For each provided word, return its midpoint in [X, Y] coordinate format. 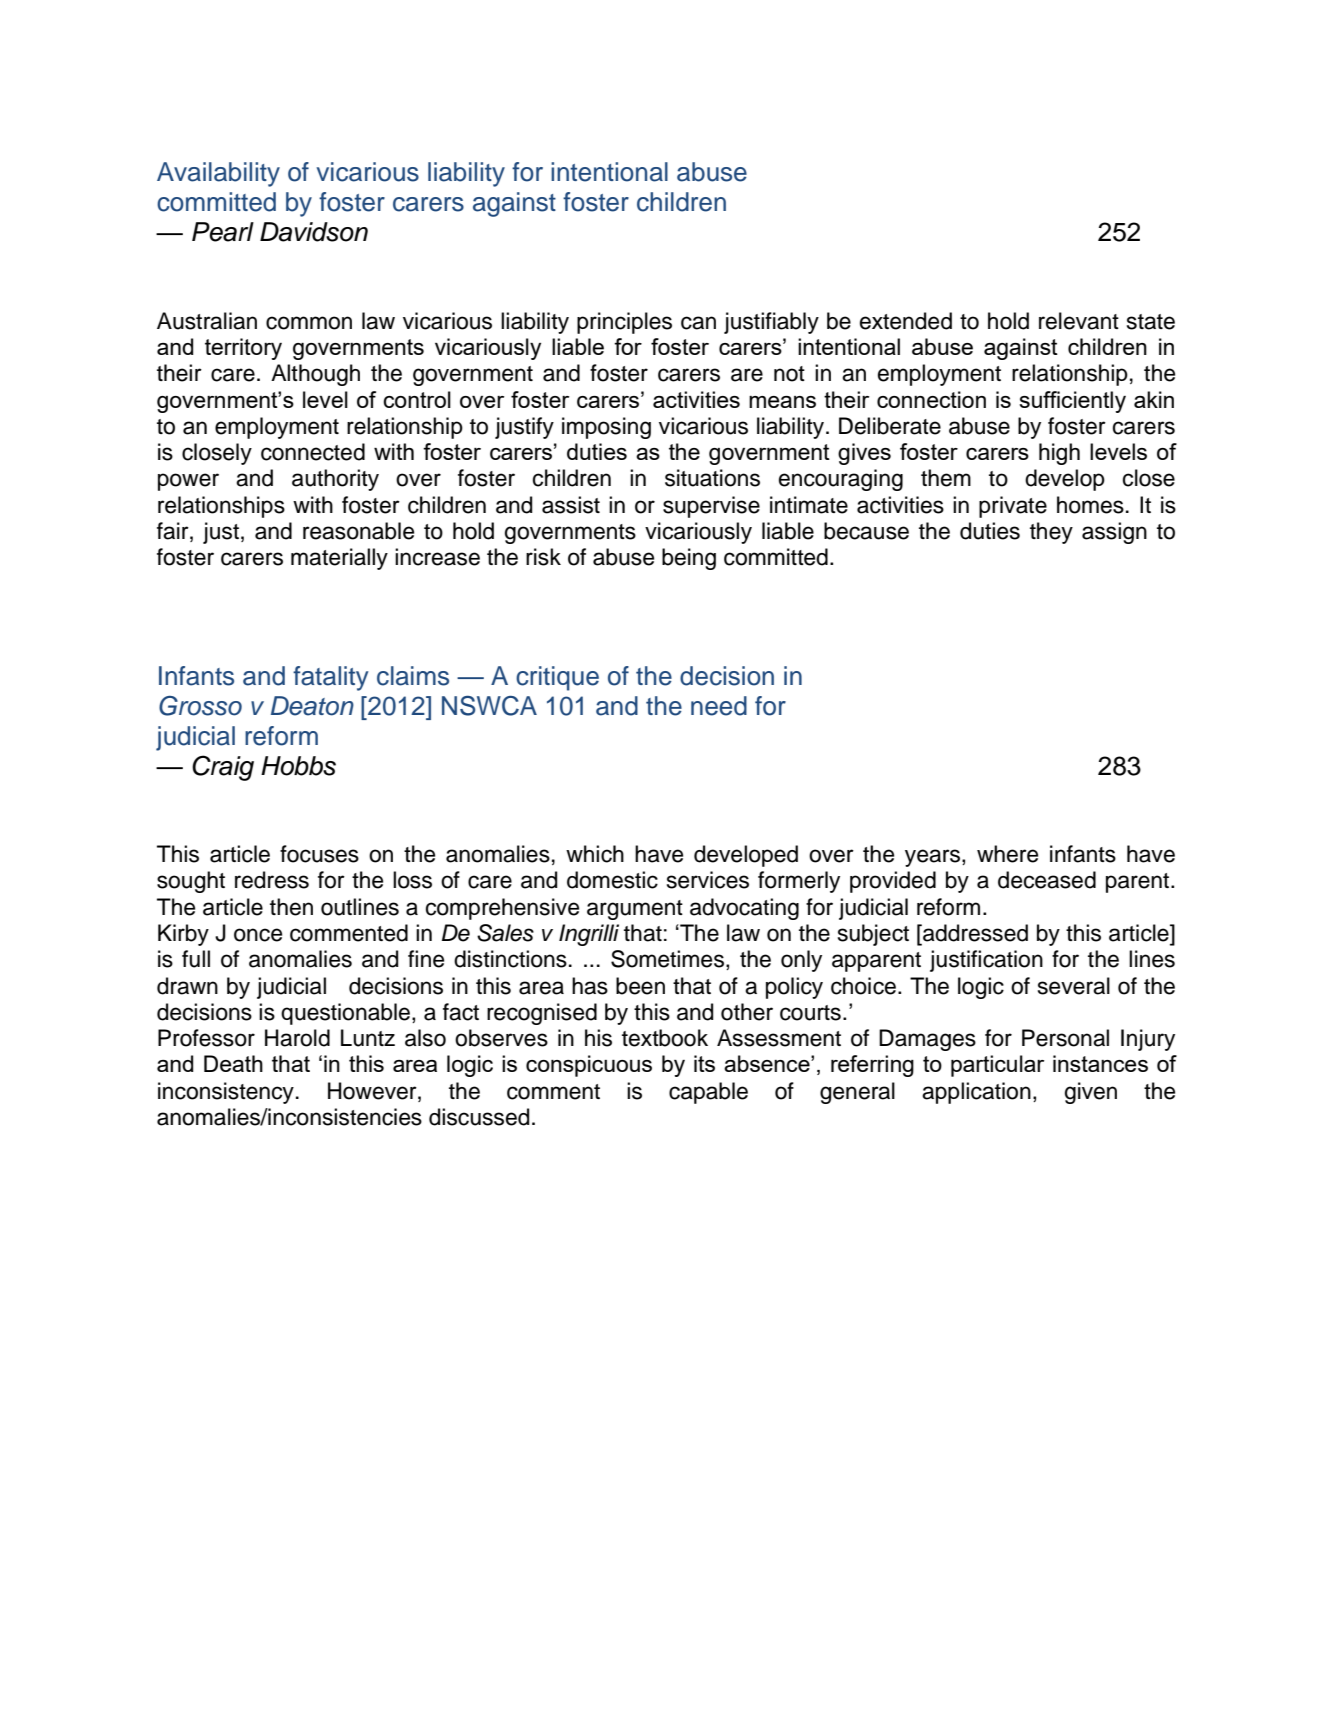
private [1013, 507]
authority [335, 480]
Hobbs [298, 766]
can [698, 323]
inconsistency [226, 1093]
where [1007, 854]
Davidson [314, 232]
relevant [1079, 321]
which [595, 854]
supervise [711, 507]
